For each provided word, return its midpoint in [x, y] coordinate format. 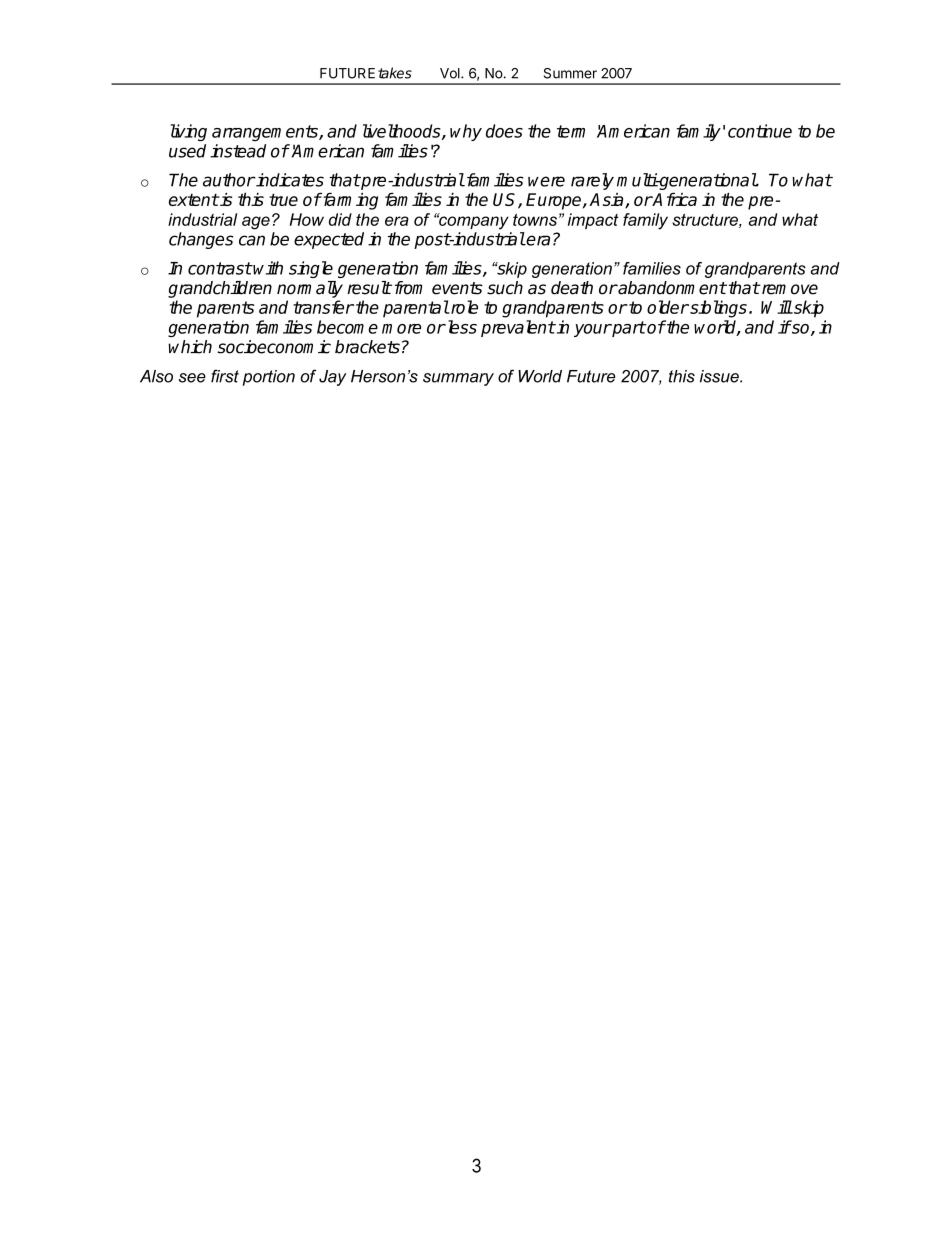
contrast [220, 268]
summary [458, 379]
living [189, 132]
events [457, 288]
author [229, 180]
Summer [570, 73]
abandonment [672, 288]
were [546, 181]
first [225, 376]
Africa [674, 199]
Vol [451, 73]
